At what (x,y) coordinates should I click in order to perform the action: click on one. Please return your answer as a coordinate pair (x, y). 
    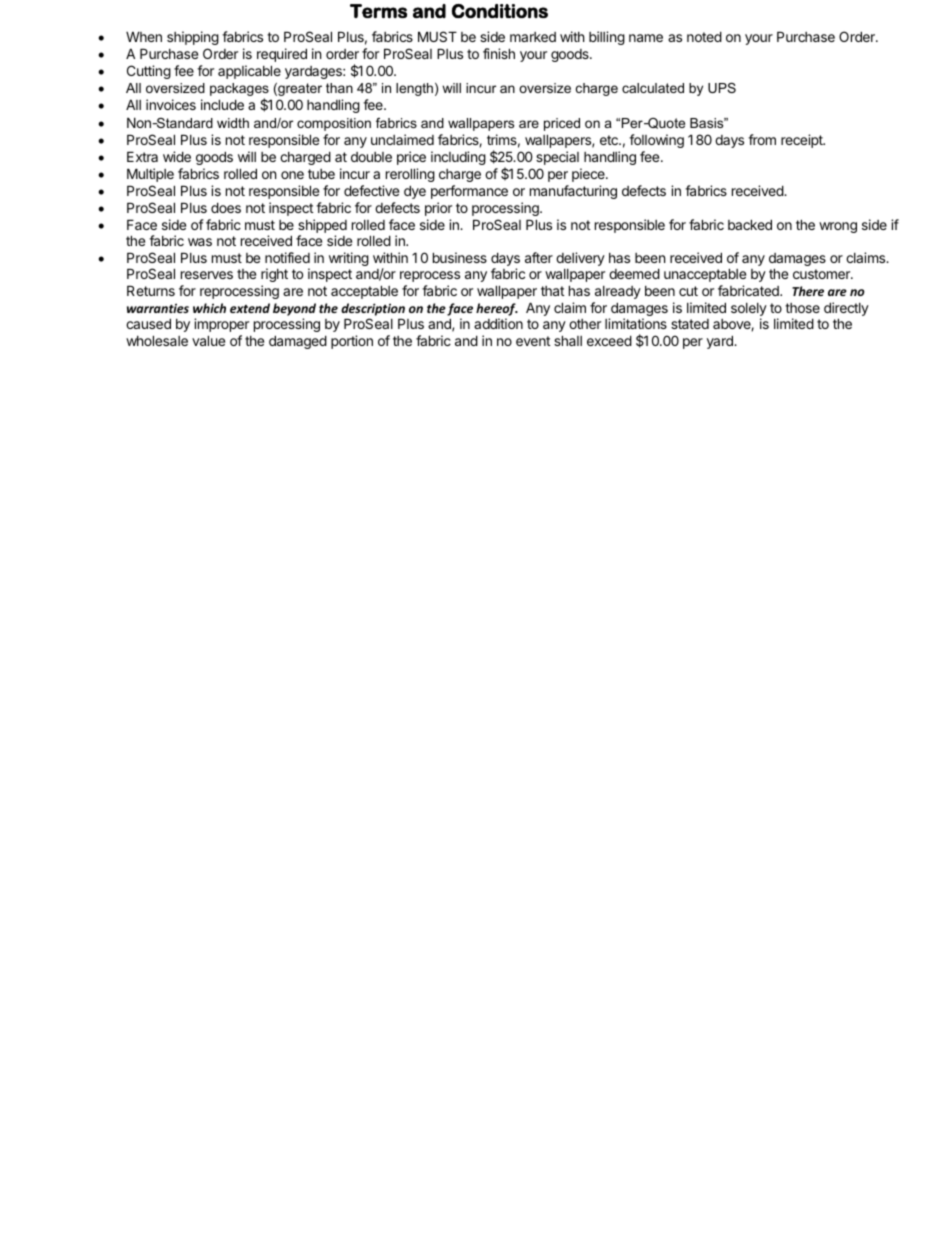
    Looking at the image, I should click on (292, 175).
